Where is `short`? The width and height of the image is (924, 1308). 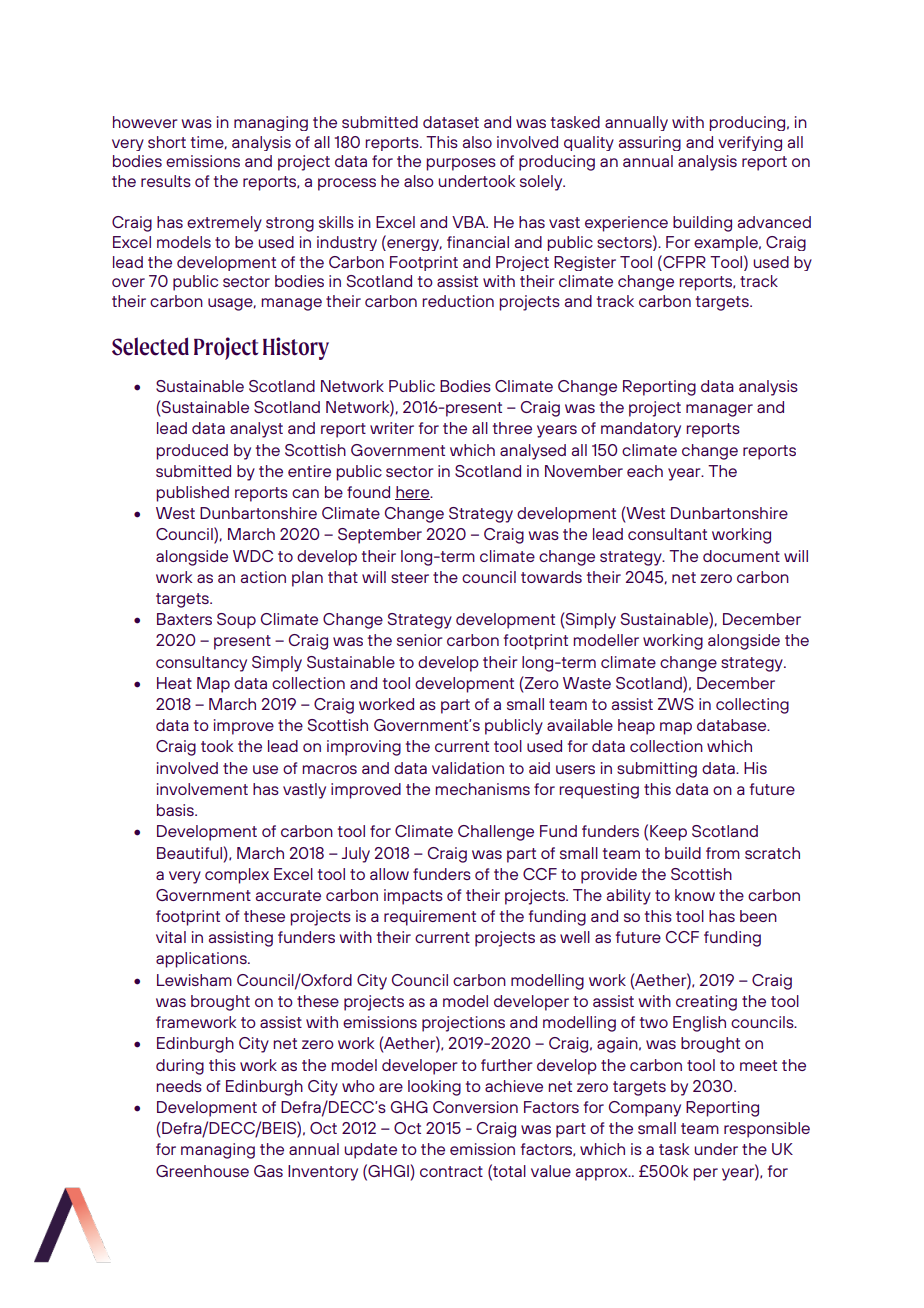 short is located at coordinates (167, 142).
